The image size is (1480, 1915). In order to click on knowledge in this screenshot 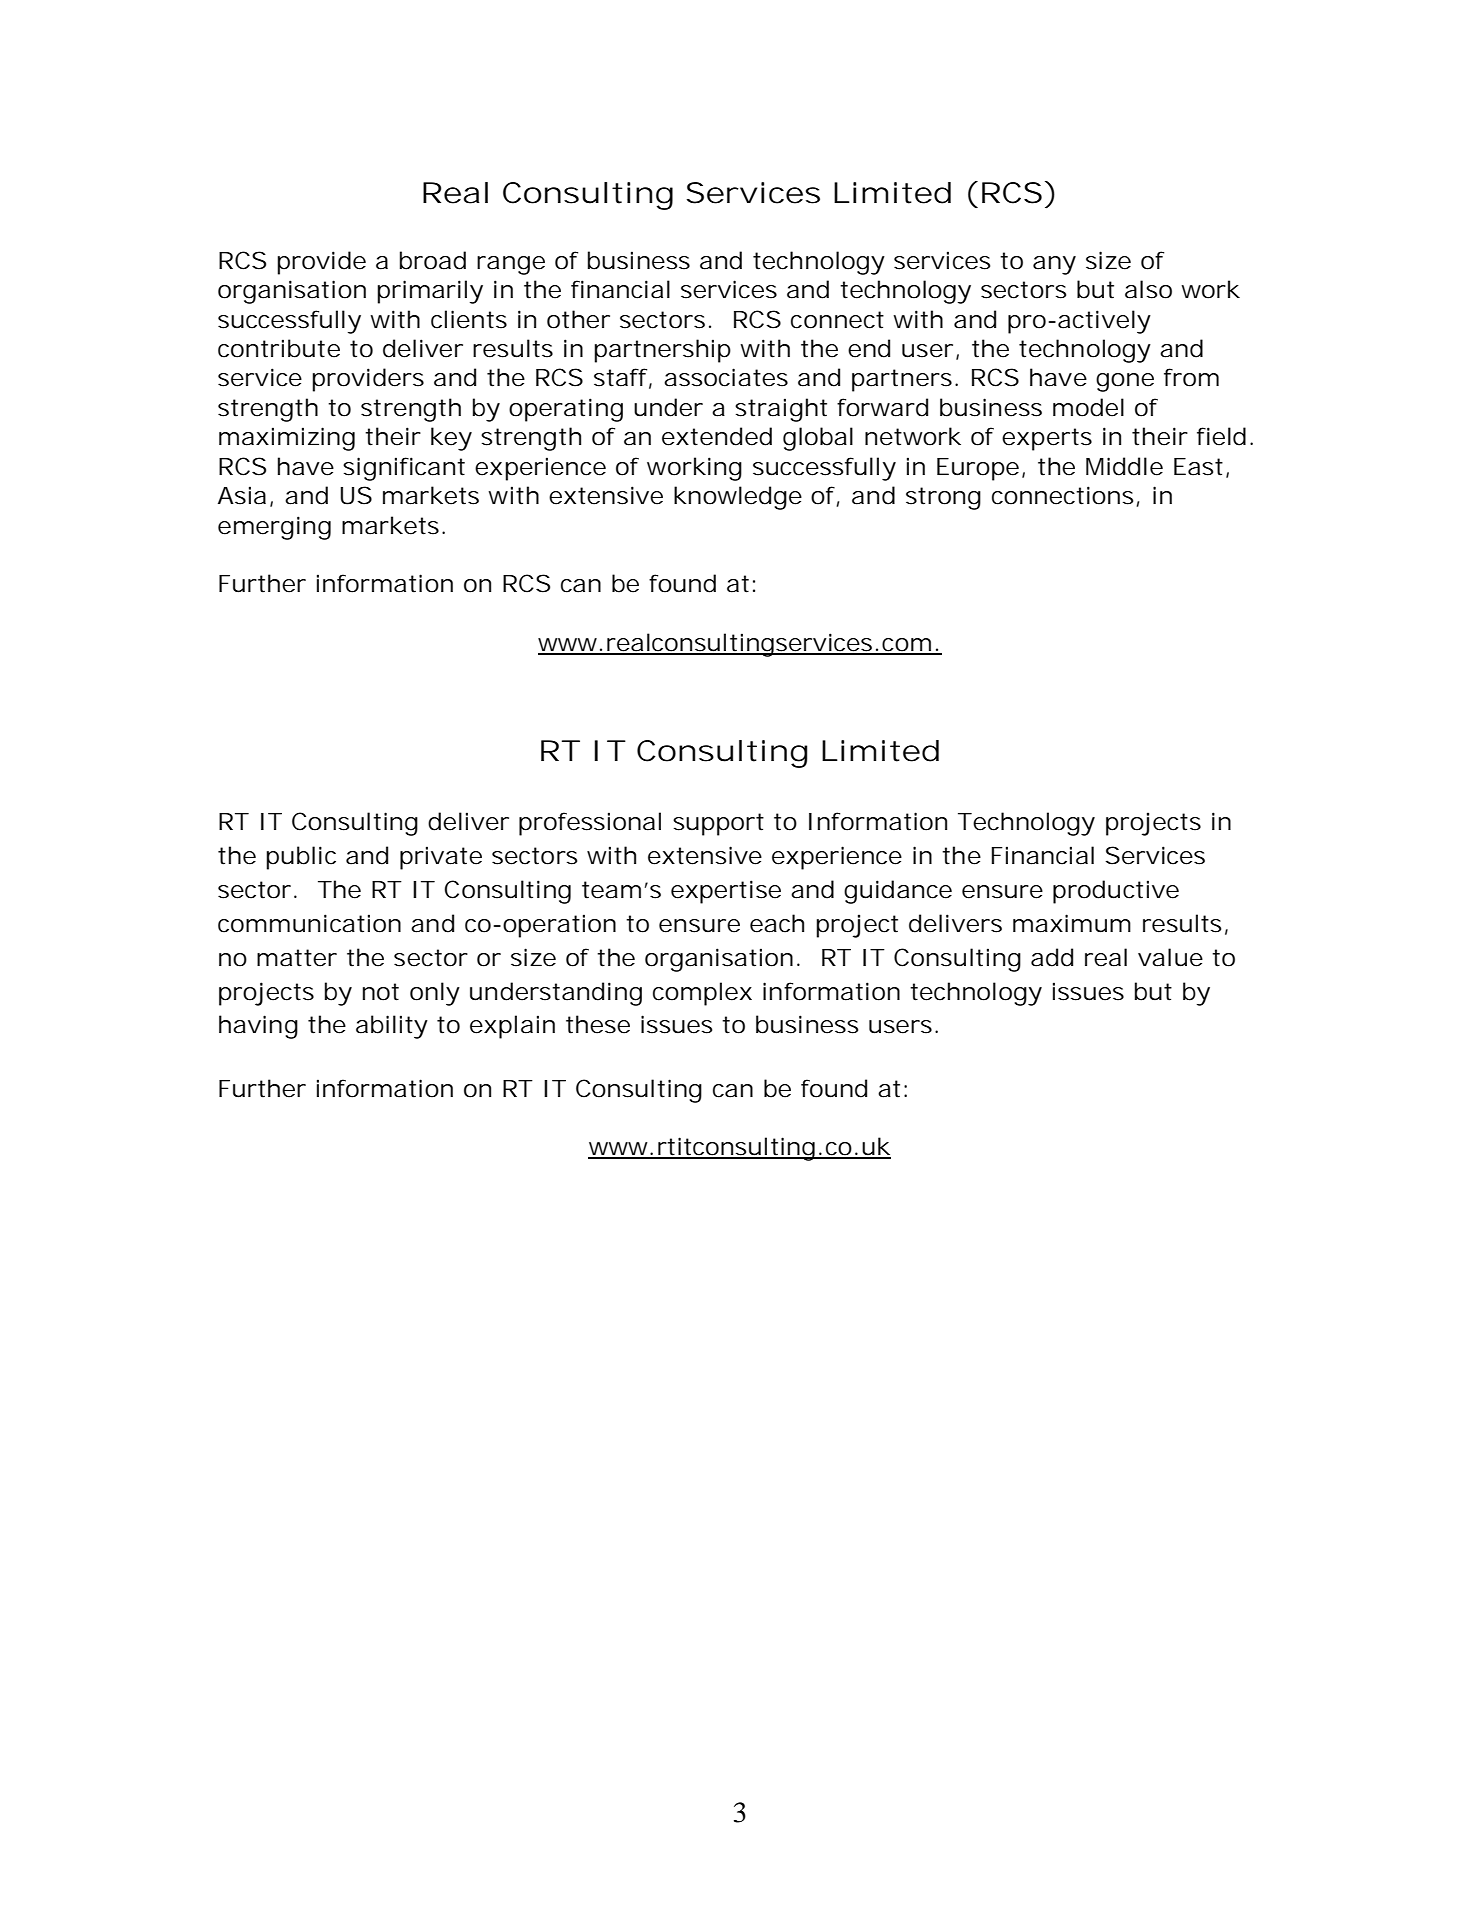, I will do `click(738, 498)`.
